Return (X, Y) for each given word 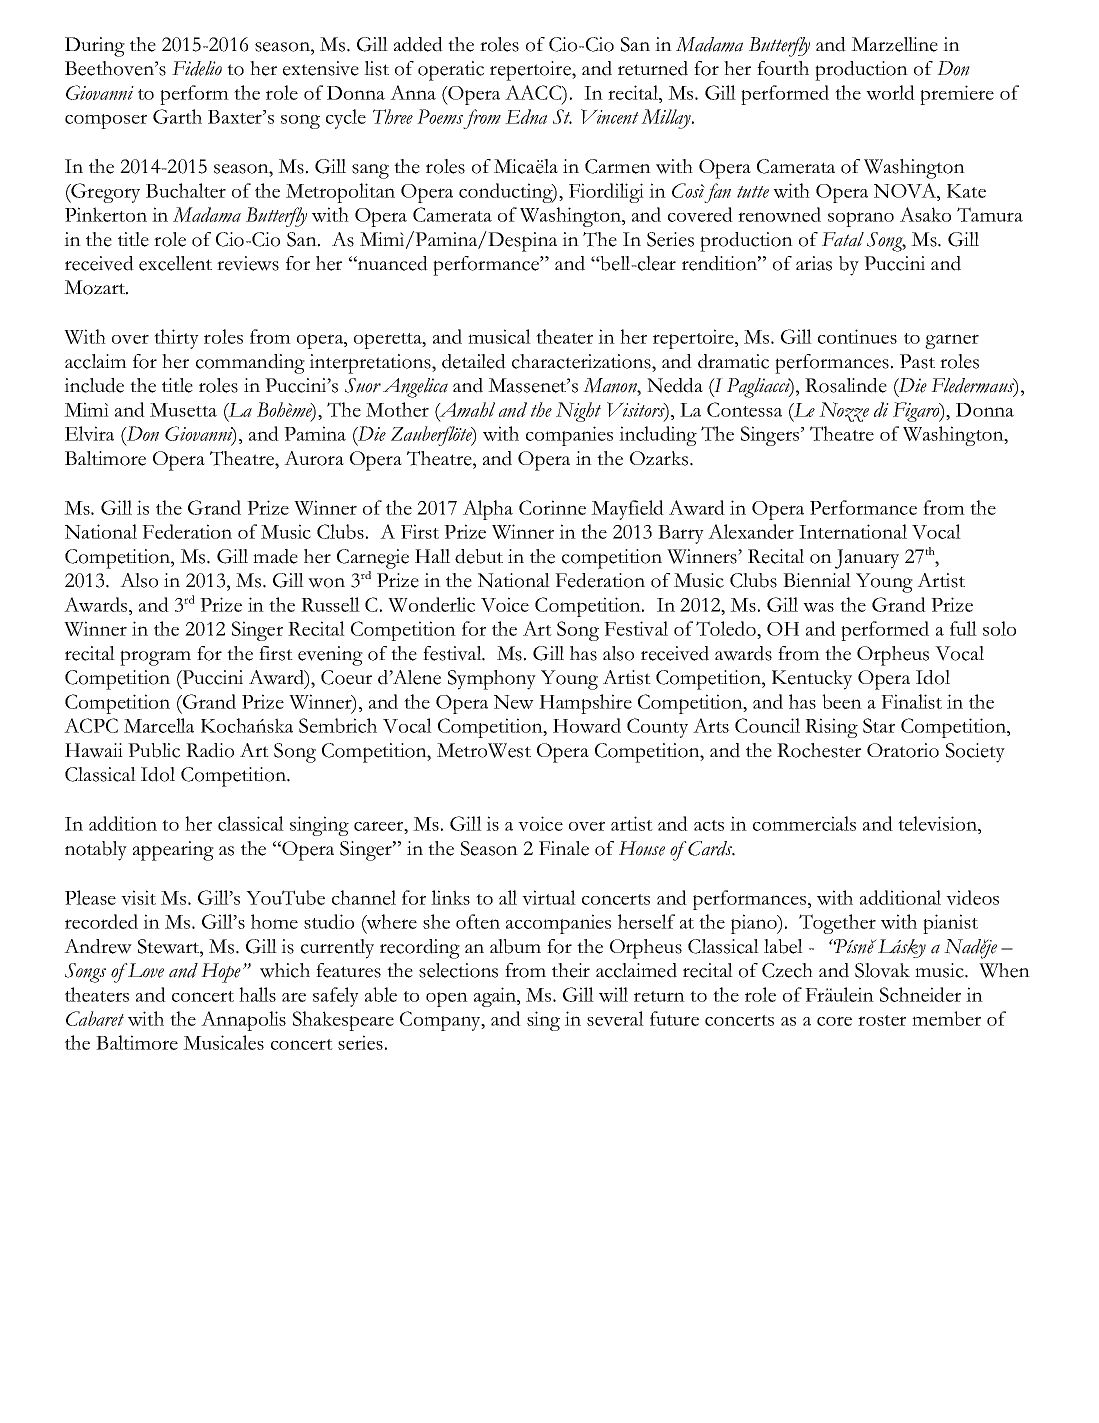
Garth (177, 116)
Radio (210, 750)
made (275, 556)
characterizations (582, 361)
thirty (176, 339)
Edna (526, 116)
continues (857, 336)
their (571, 970)
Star (879, 725)
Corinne (552, 507)
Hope (221, 973)
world (890, 92)
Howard (587, 725)
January (867, 559)
